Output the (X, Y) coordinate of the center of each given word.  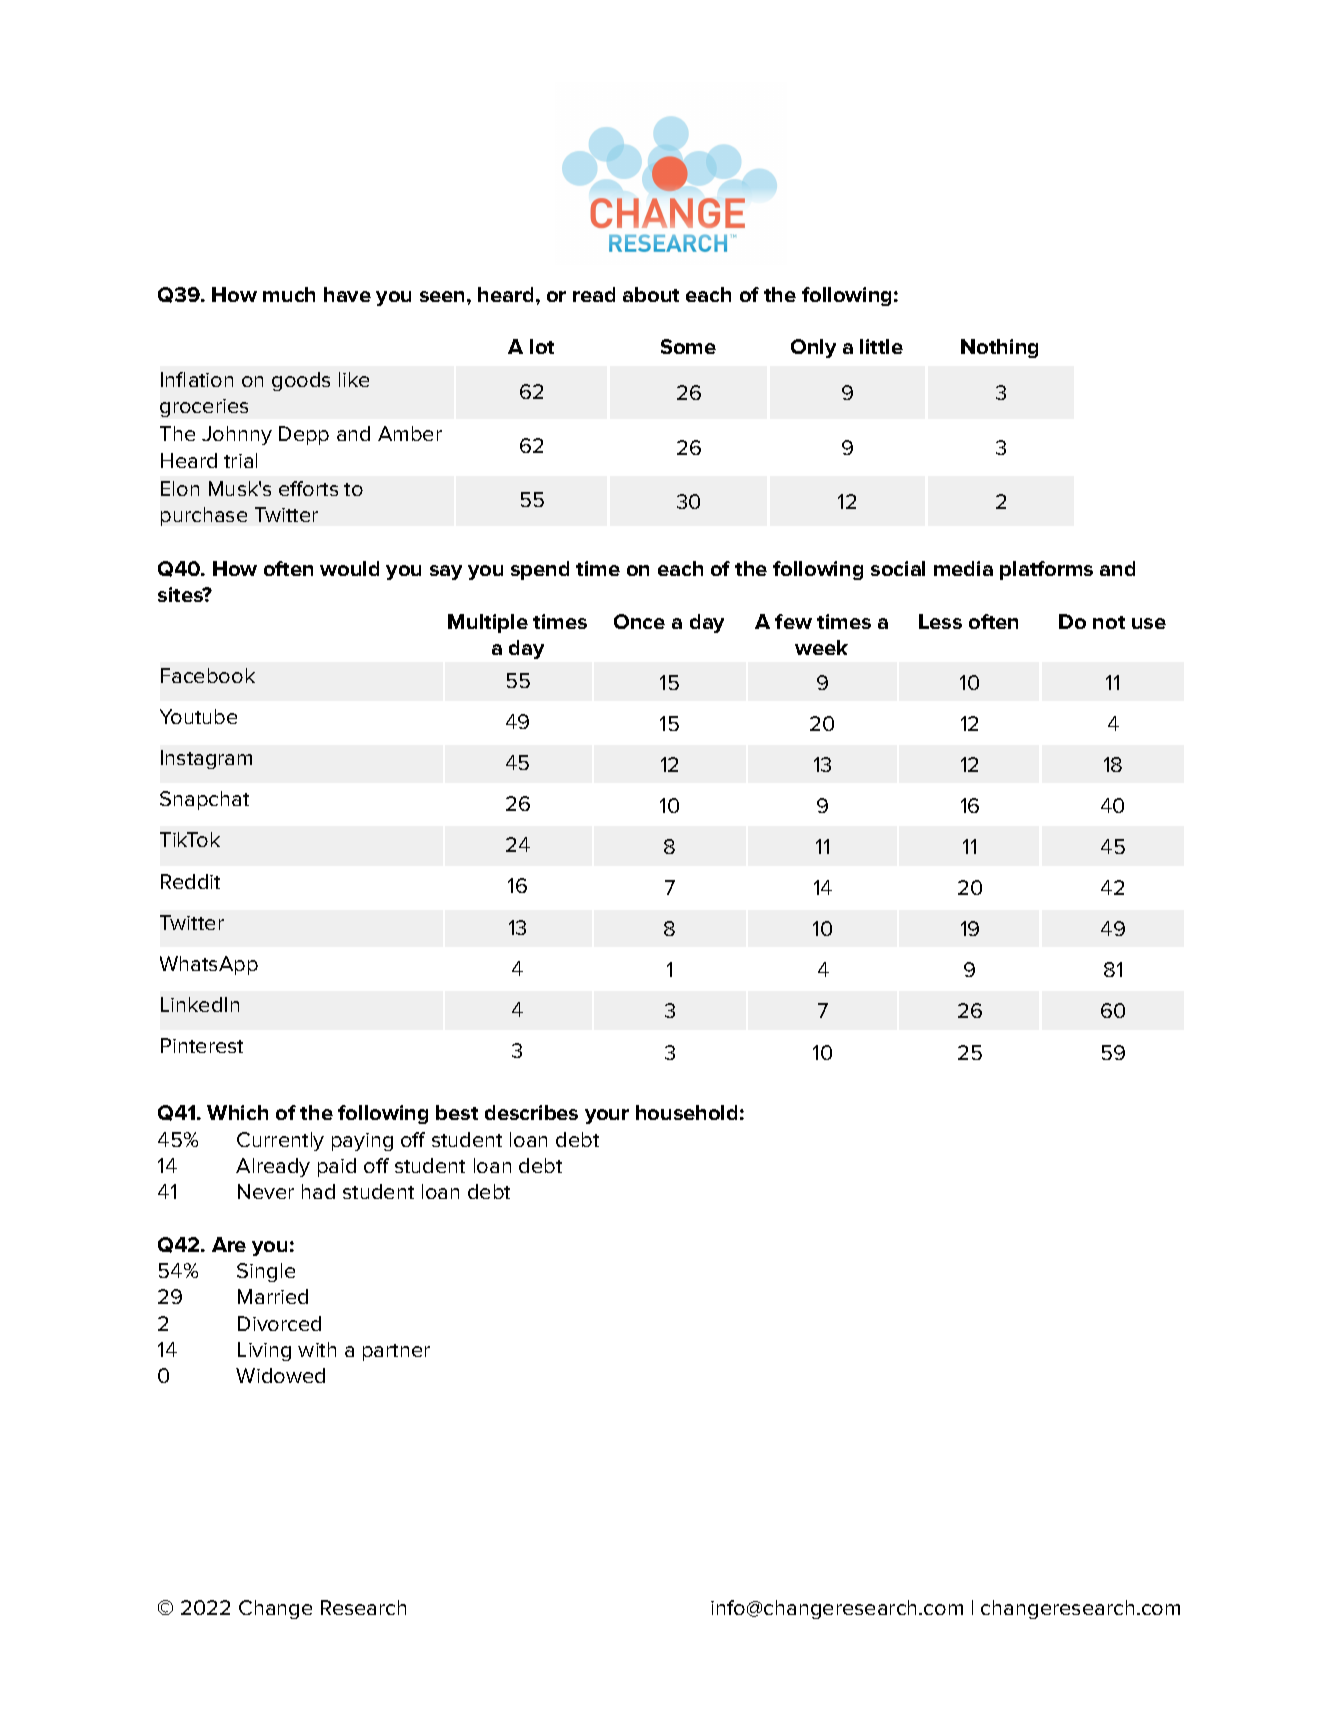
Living (264, 1351)
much (289, 294)
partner (396, 1352)
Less (940, 621)
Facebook (208, 675)
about (651, 294)
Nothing (999, 348)
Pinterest (202, 1045)
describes (531, 1112)
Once (639, 621)
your (607, 1116)
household (686, 1112)
